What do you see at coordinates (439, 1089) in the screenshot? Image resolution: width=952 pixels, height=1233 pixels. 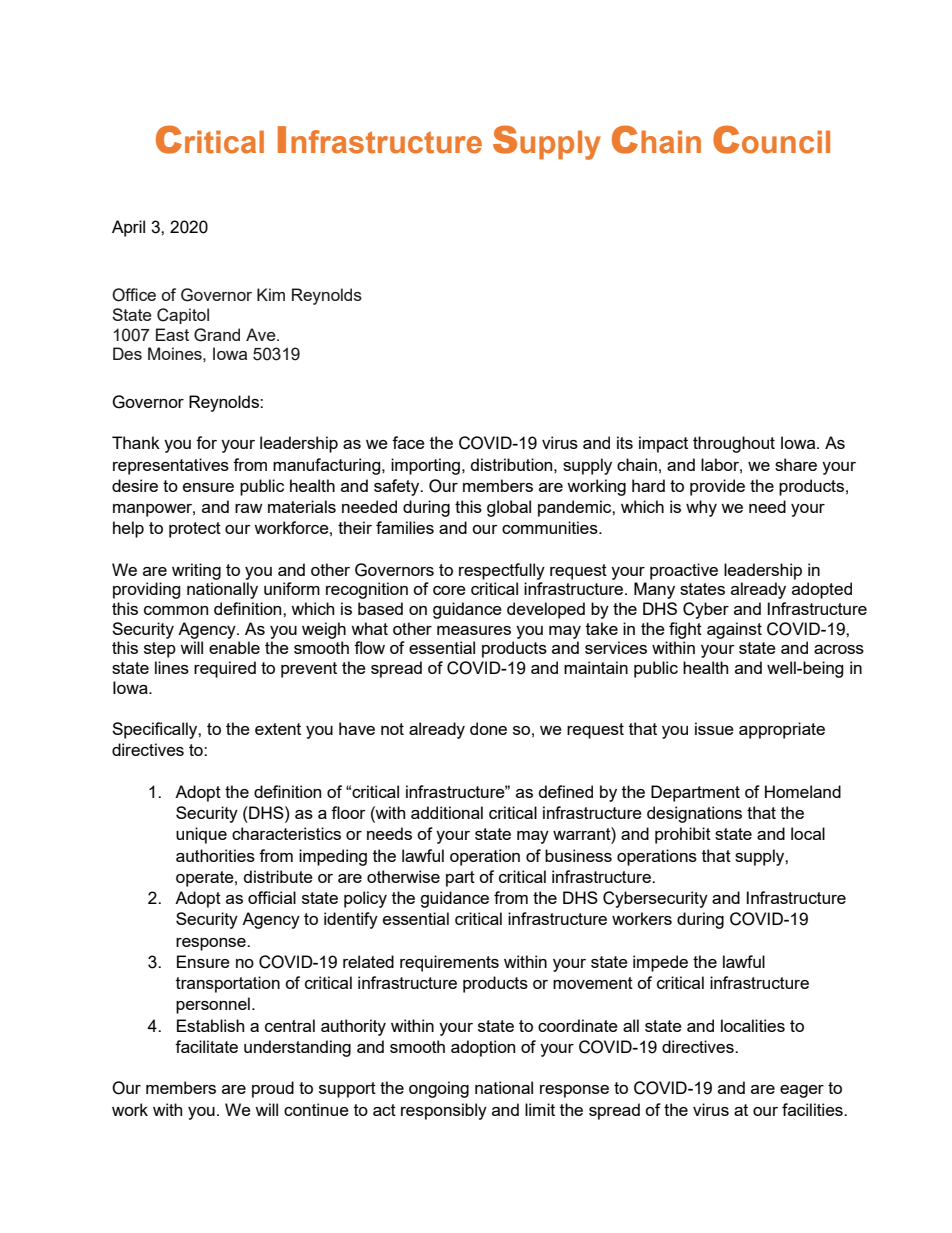 I see `ongoing` at bounding box center [439, 1089].
